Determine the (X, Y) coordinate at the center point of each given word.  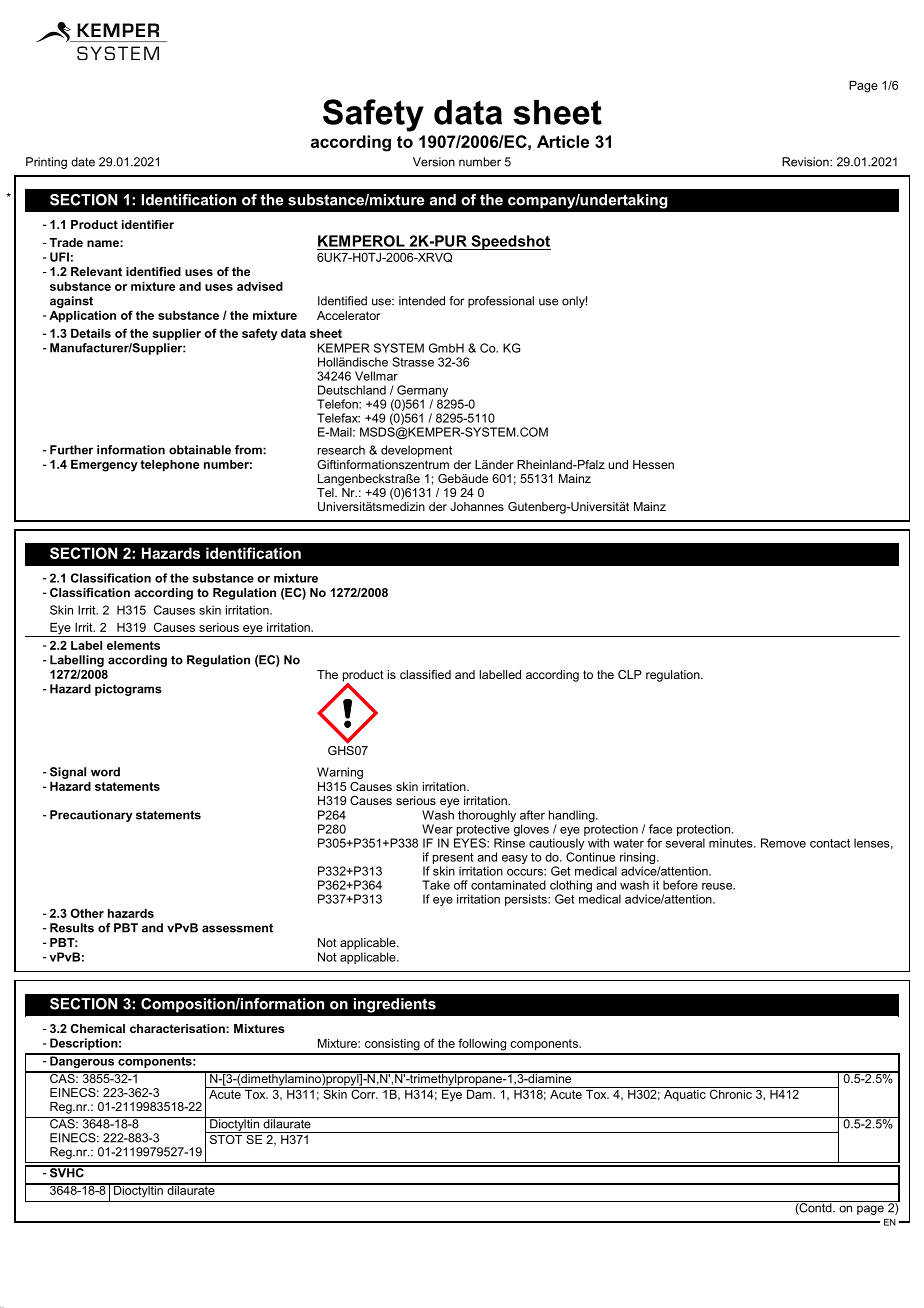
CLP (630, 674)
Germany (422, 392)
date (83, 162)
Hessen (653, 464)
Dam (479, 1093)
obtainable (200, 450)
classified (425, 674)
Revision (806, 162)
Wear (437, 829)
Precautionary (91, 816)
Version (434, 162)
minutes (732, 843)
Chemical (98, 1028)
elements (133, 645)
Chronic (730, 1093)
